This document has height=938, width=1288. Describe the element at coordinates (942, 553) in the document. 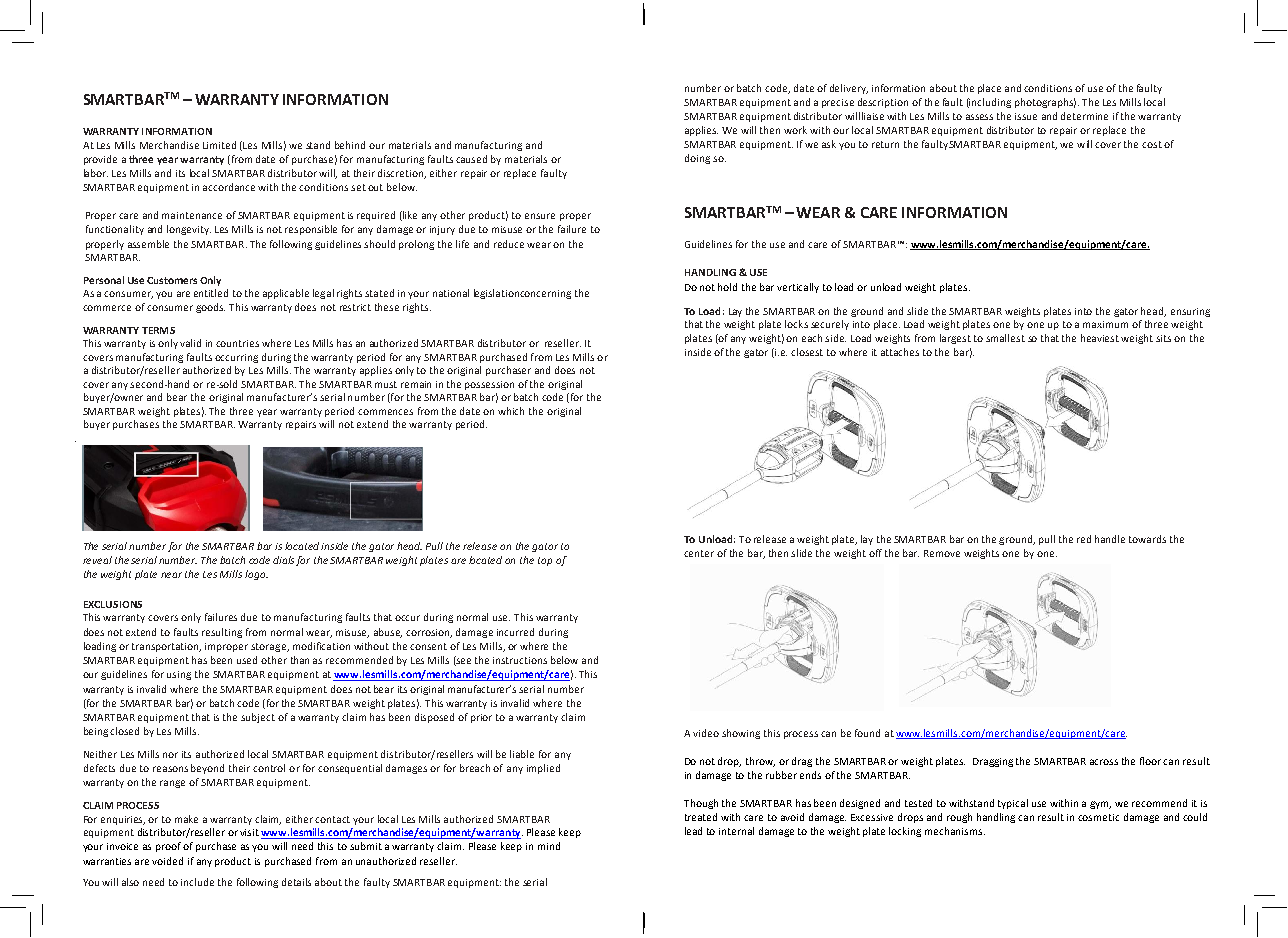

I see `Remove` at that location.
